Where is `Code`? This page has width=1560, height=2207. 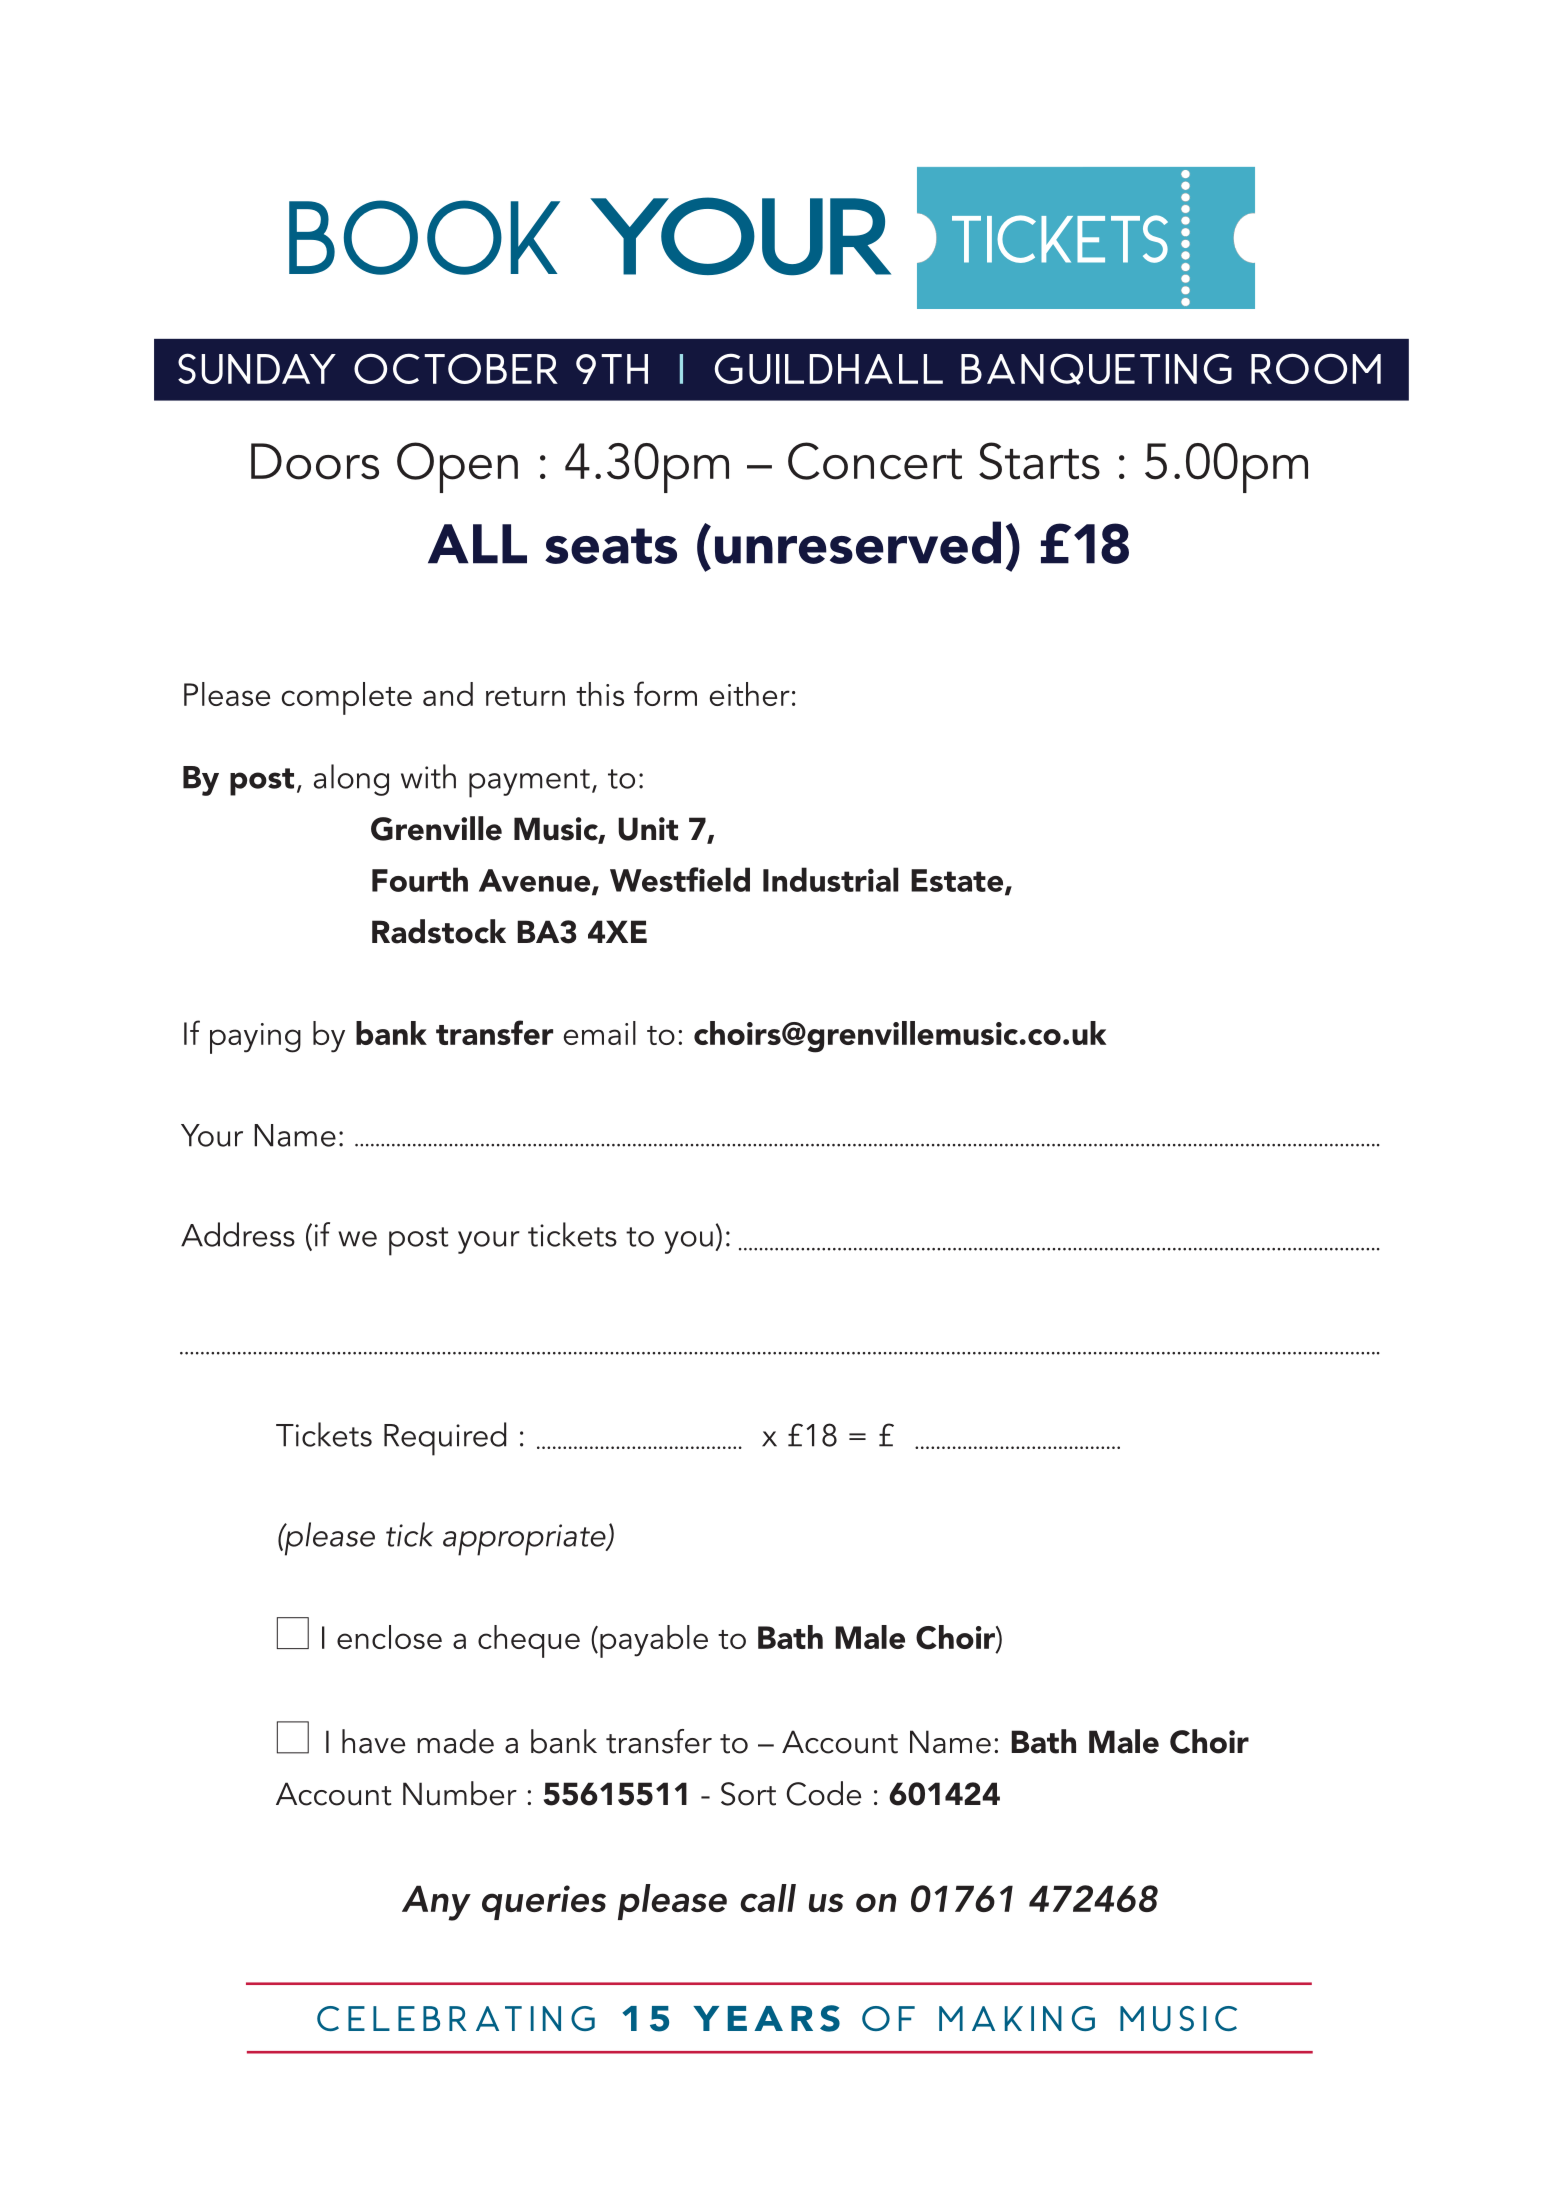 Code is located at coordinates (824, 1793).
